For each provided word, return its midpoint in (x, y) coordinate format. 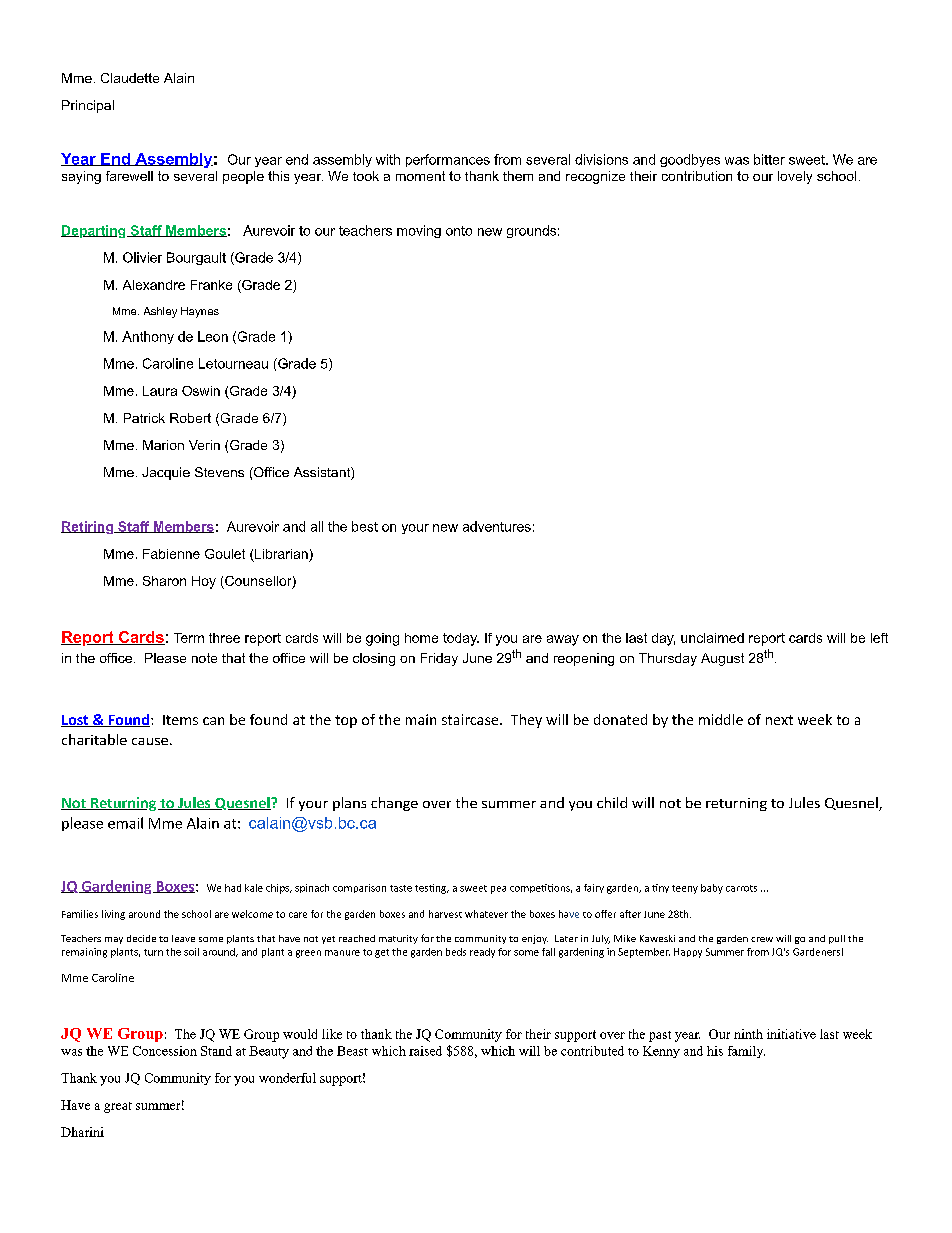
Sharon (164, 581)
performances (448, 160)
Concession (165, 1051)
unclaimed (712, 638)
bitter (769, 159)
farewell (129, 176)
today (461, 639)
